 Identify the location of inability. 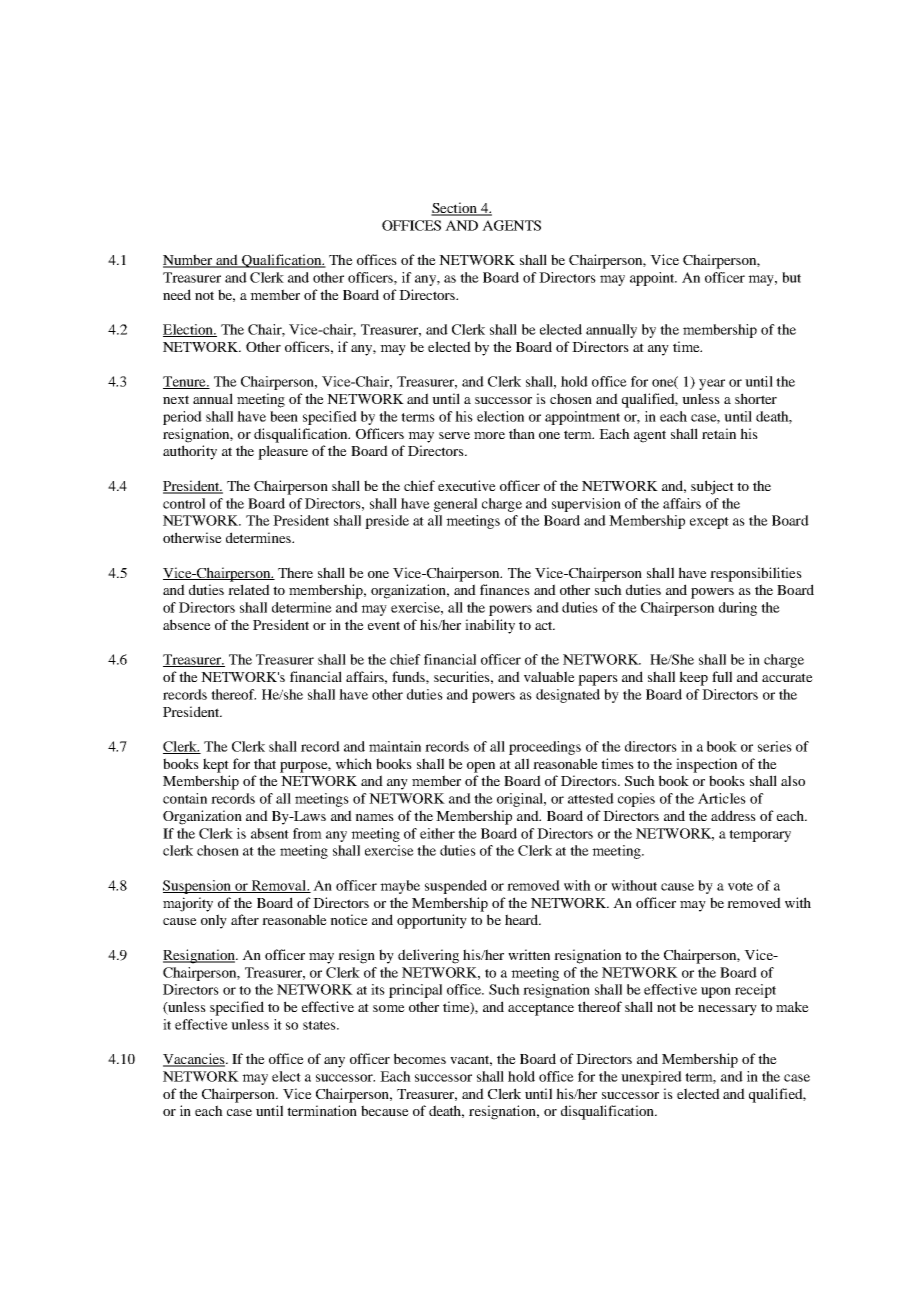
(490, 626).
